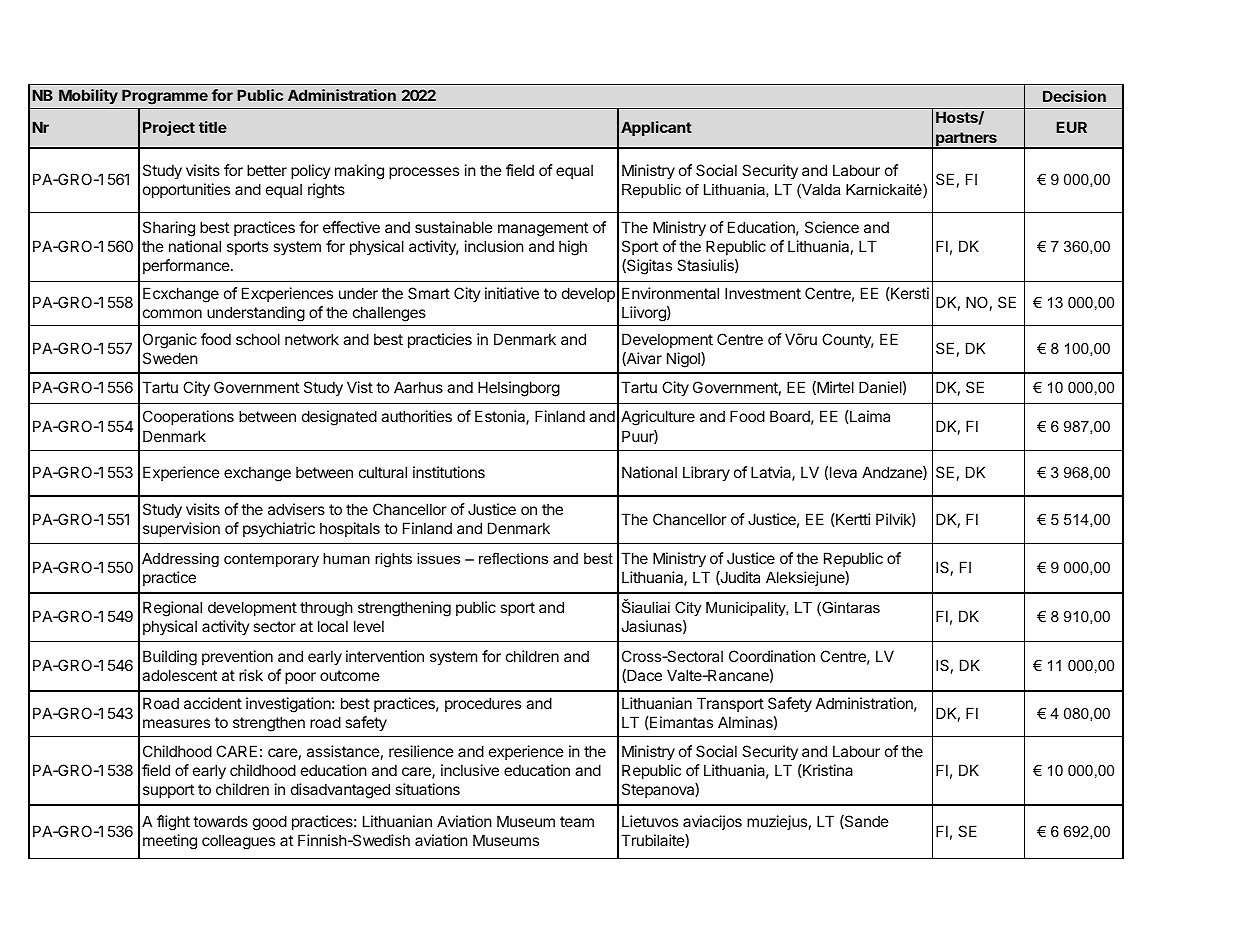 This image has width=1233, height=952. Describe the element at coordinates (656, 128) in the image. I see `Applicant` at that location.
